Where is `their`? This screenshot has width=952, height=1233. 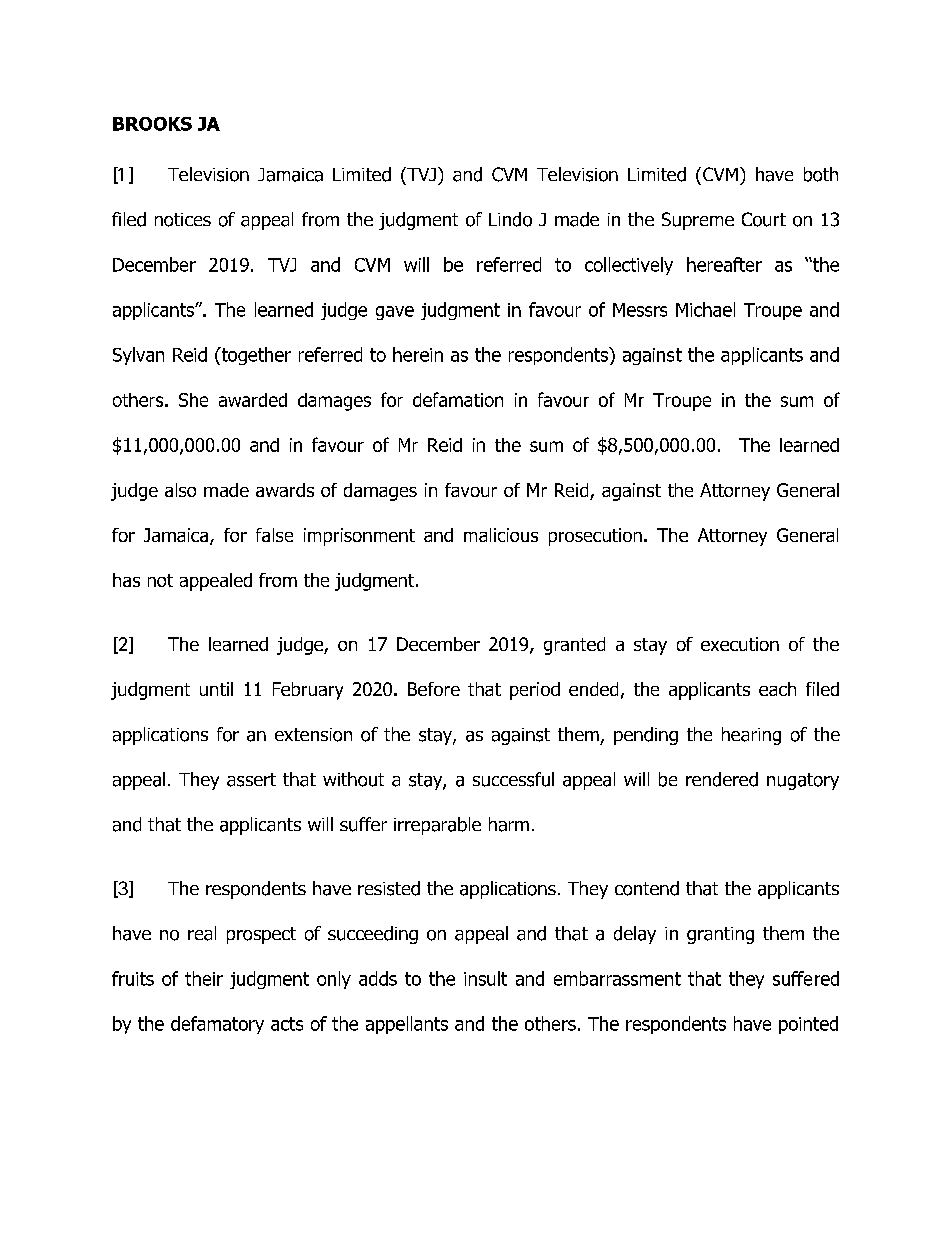
their is located at coordinates (204, 978).
